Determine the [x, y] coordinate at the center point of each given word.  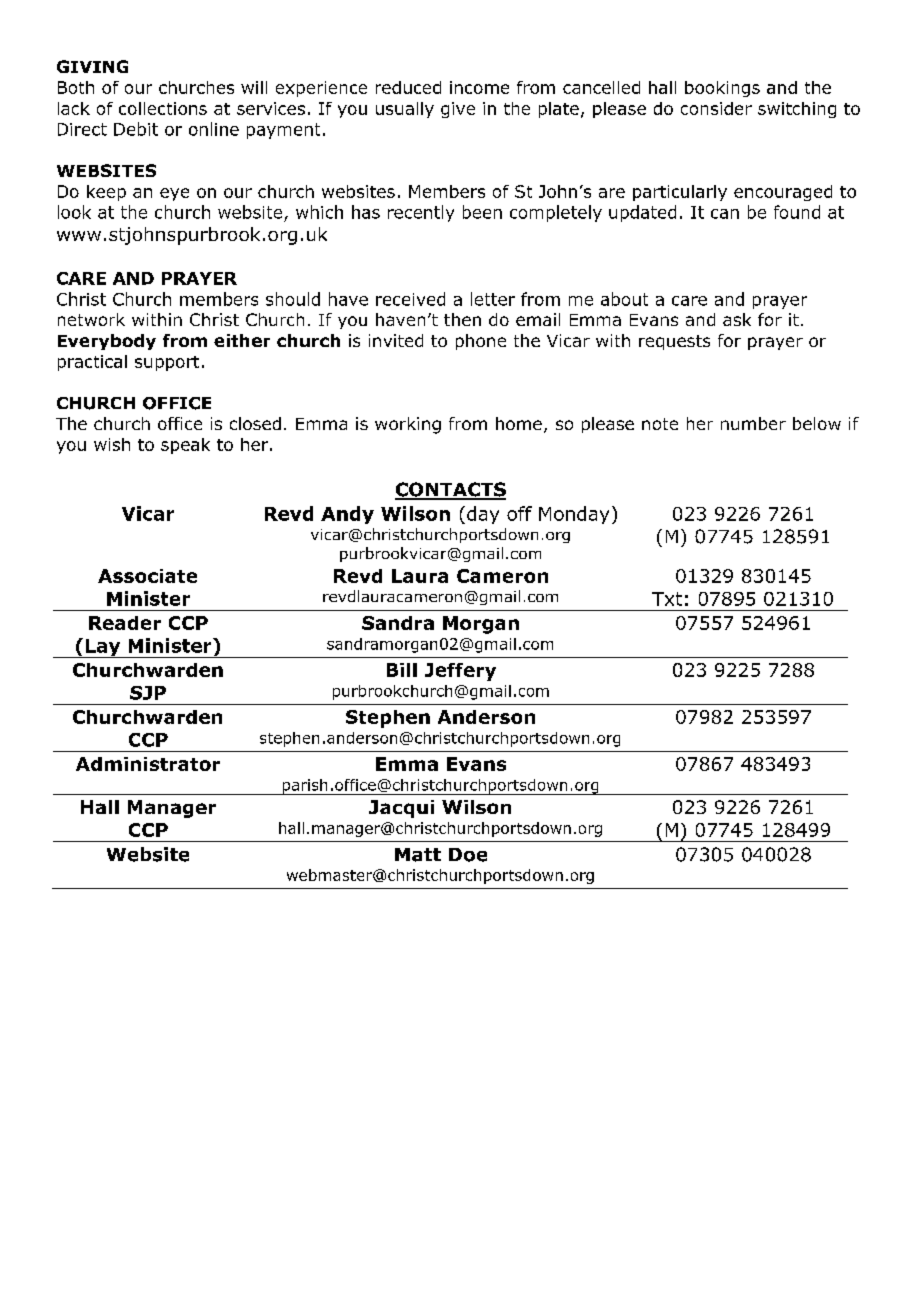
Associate [147, 576]
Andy [347, 515]
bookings [722, 89]
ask [737, 319]
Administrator [148, 764]
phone [481, 342]
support [167, 363]
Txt [667, 599]
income [479, 87]
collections [163, 108]
